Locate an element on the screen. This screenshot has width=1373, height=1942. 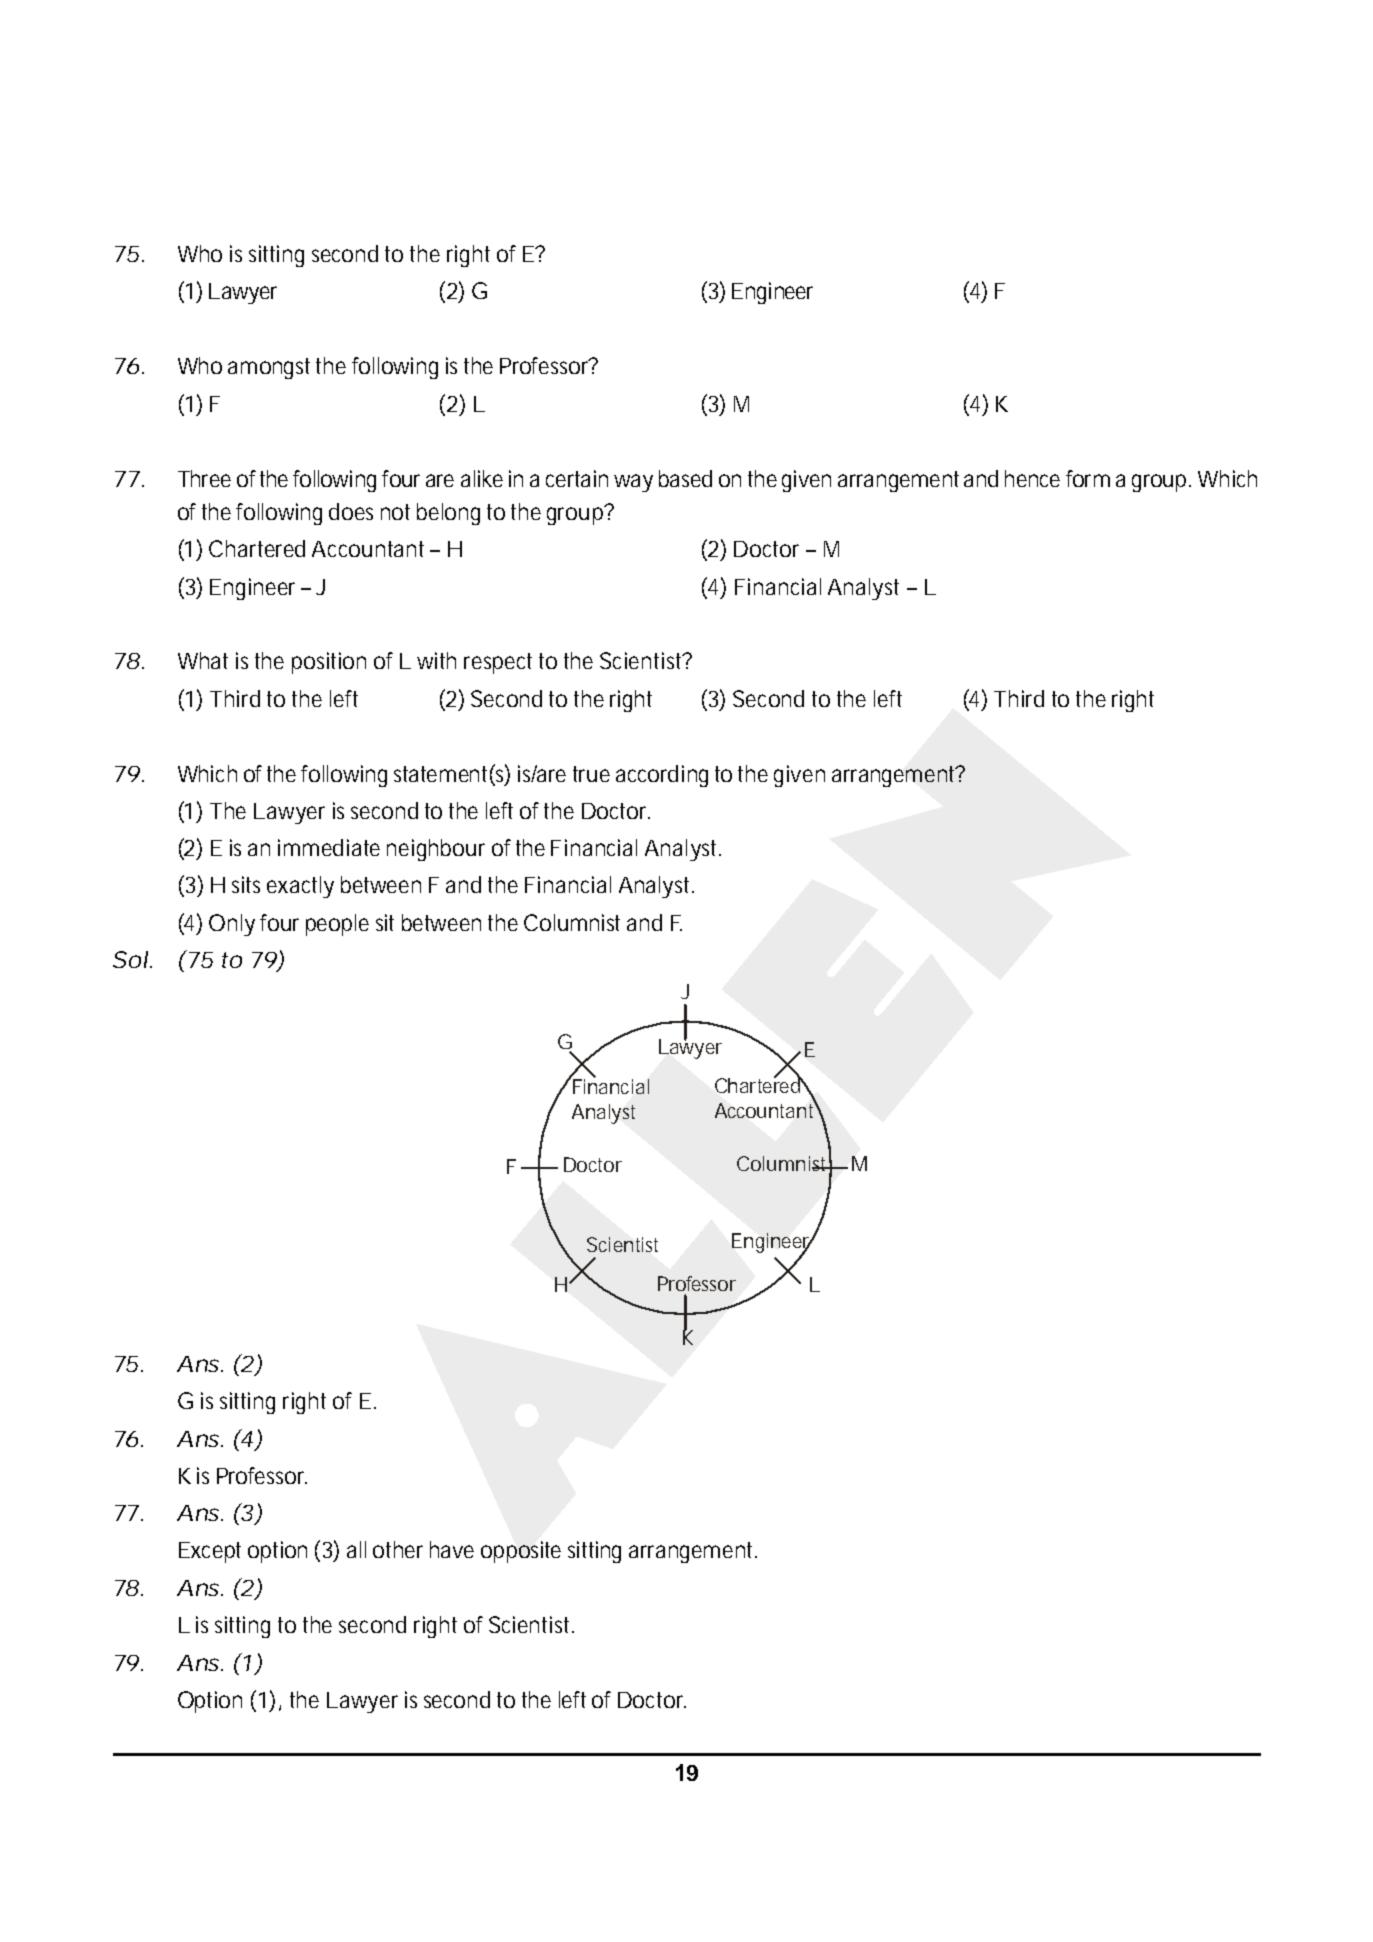
immediate is located at coordinates (329, 847).
